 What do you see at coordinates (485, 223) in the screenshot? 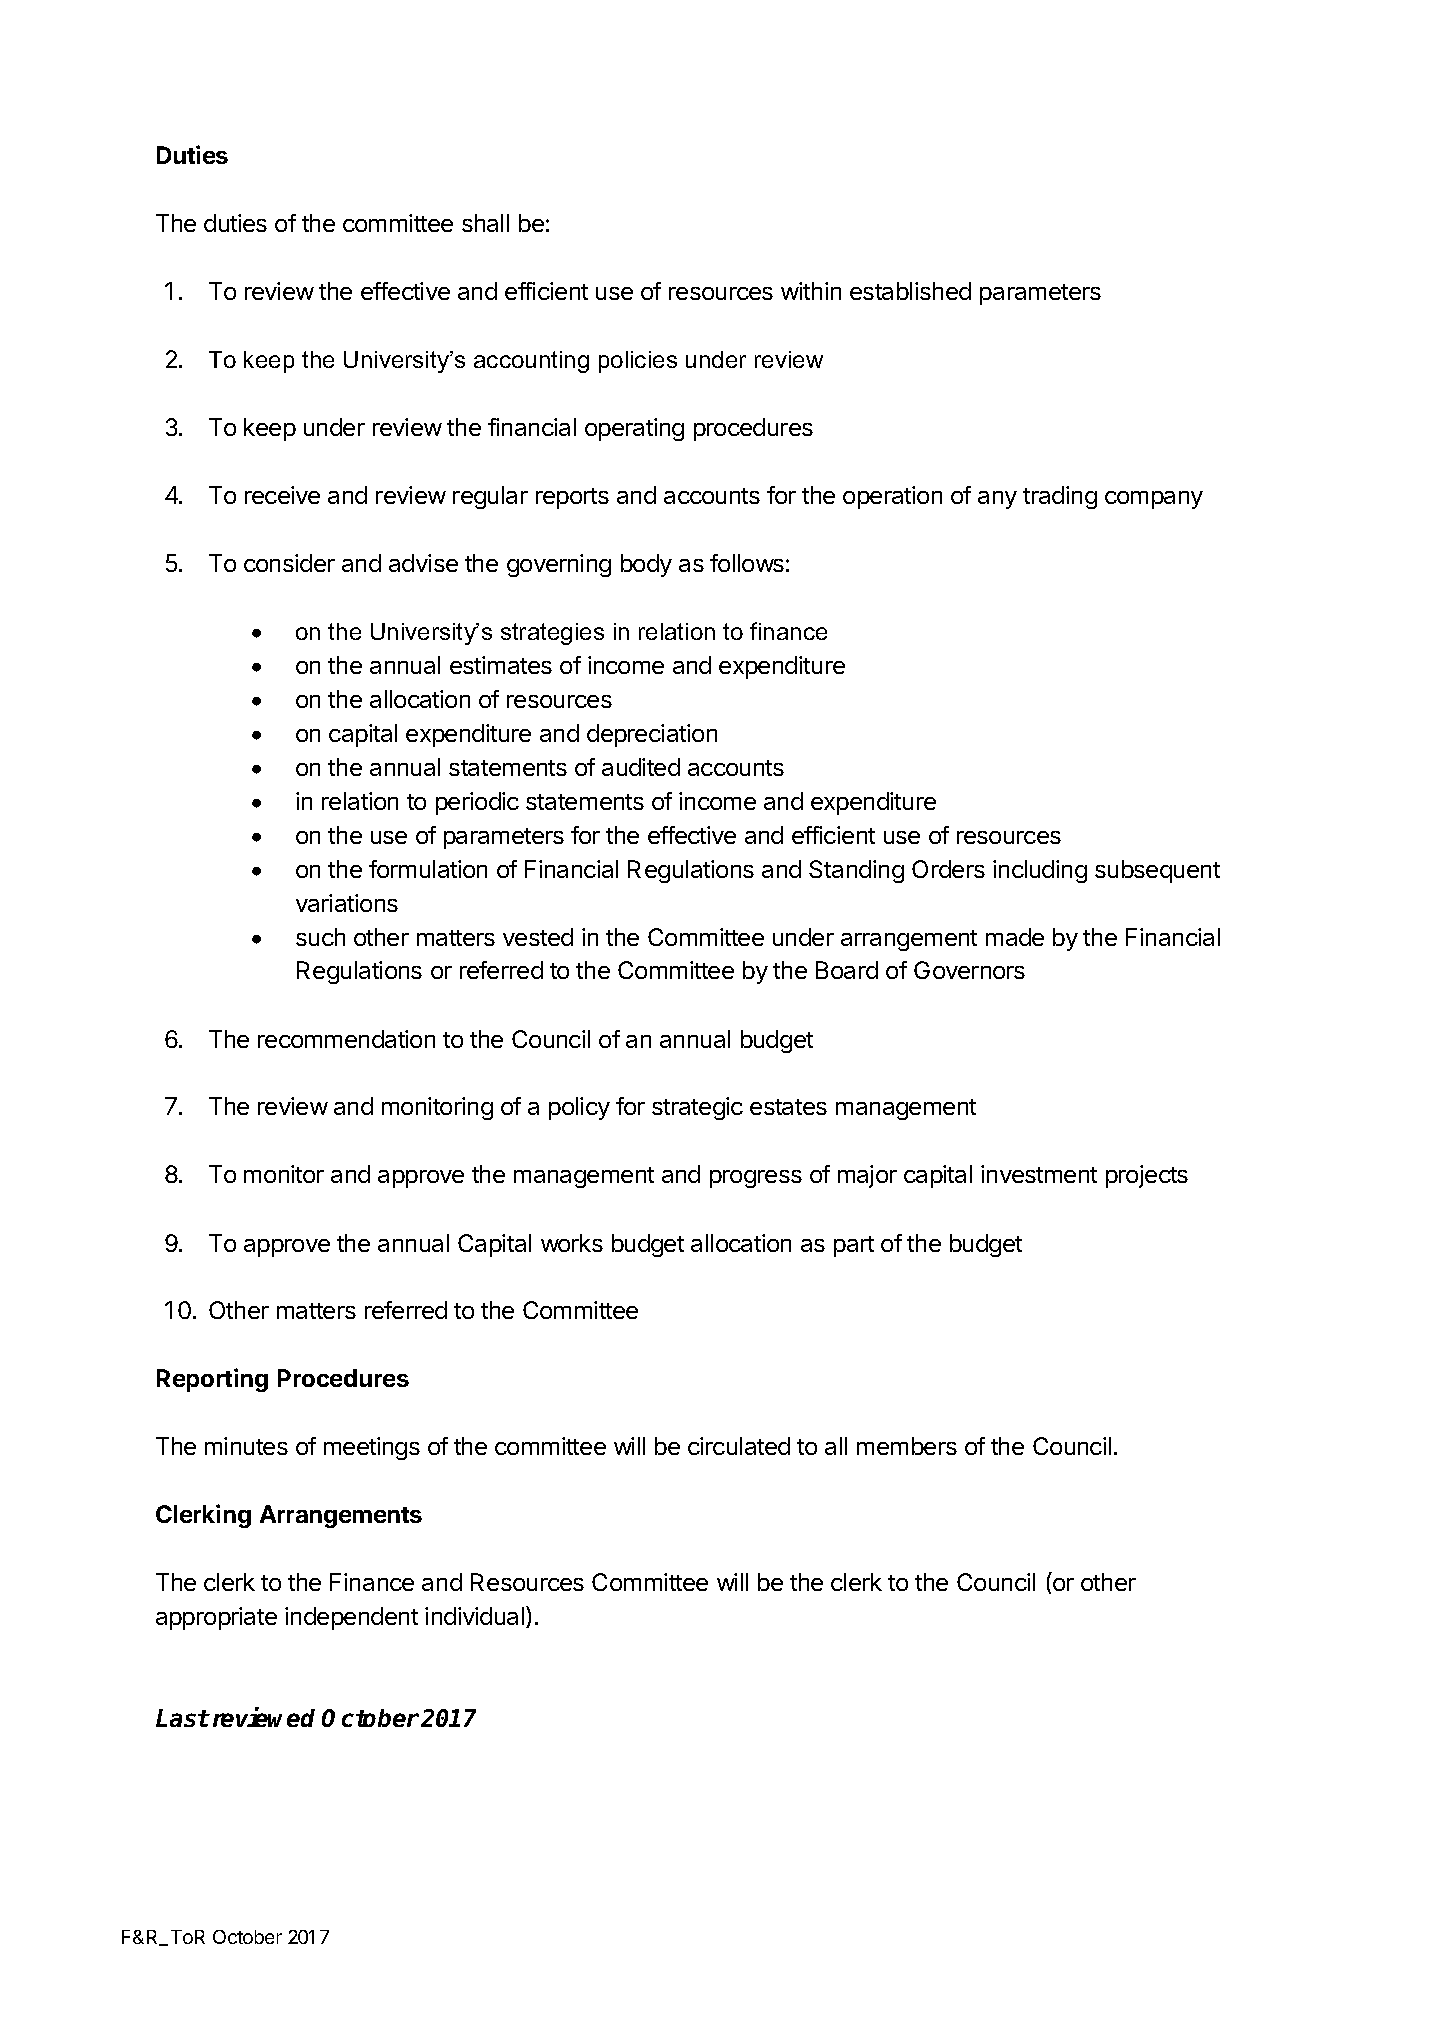
I see `shall` at bounding box center [485, 223].
